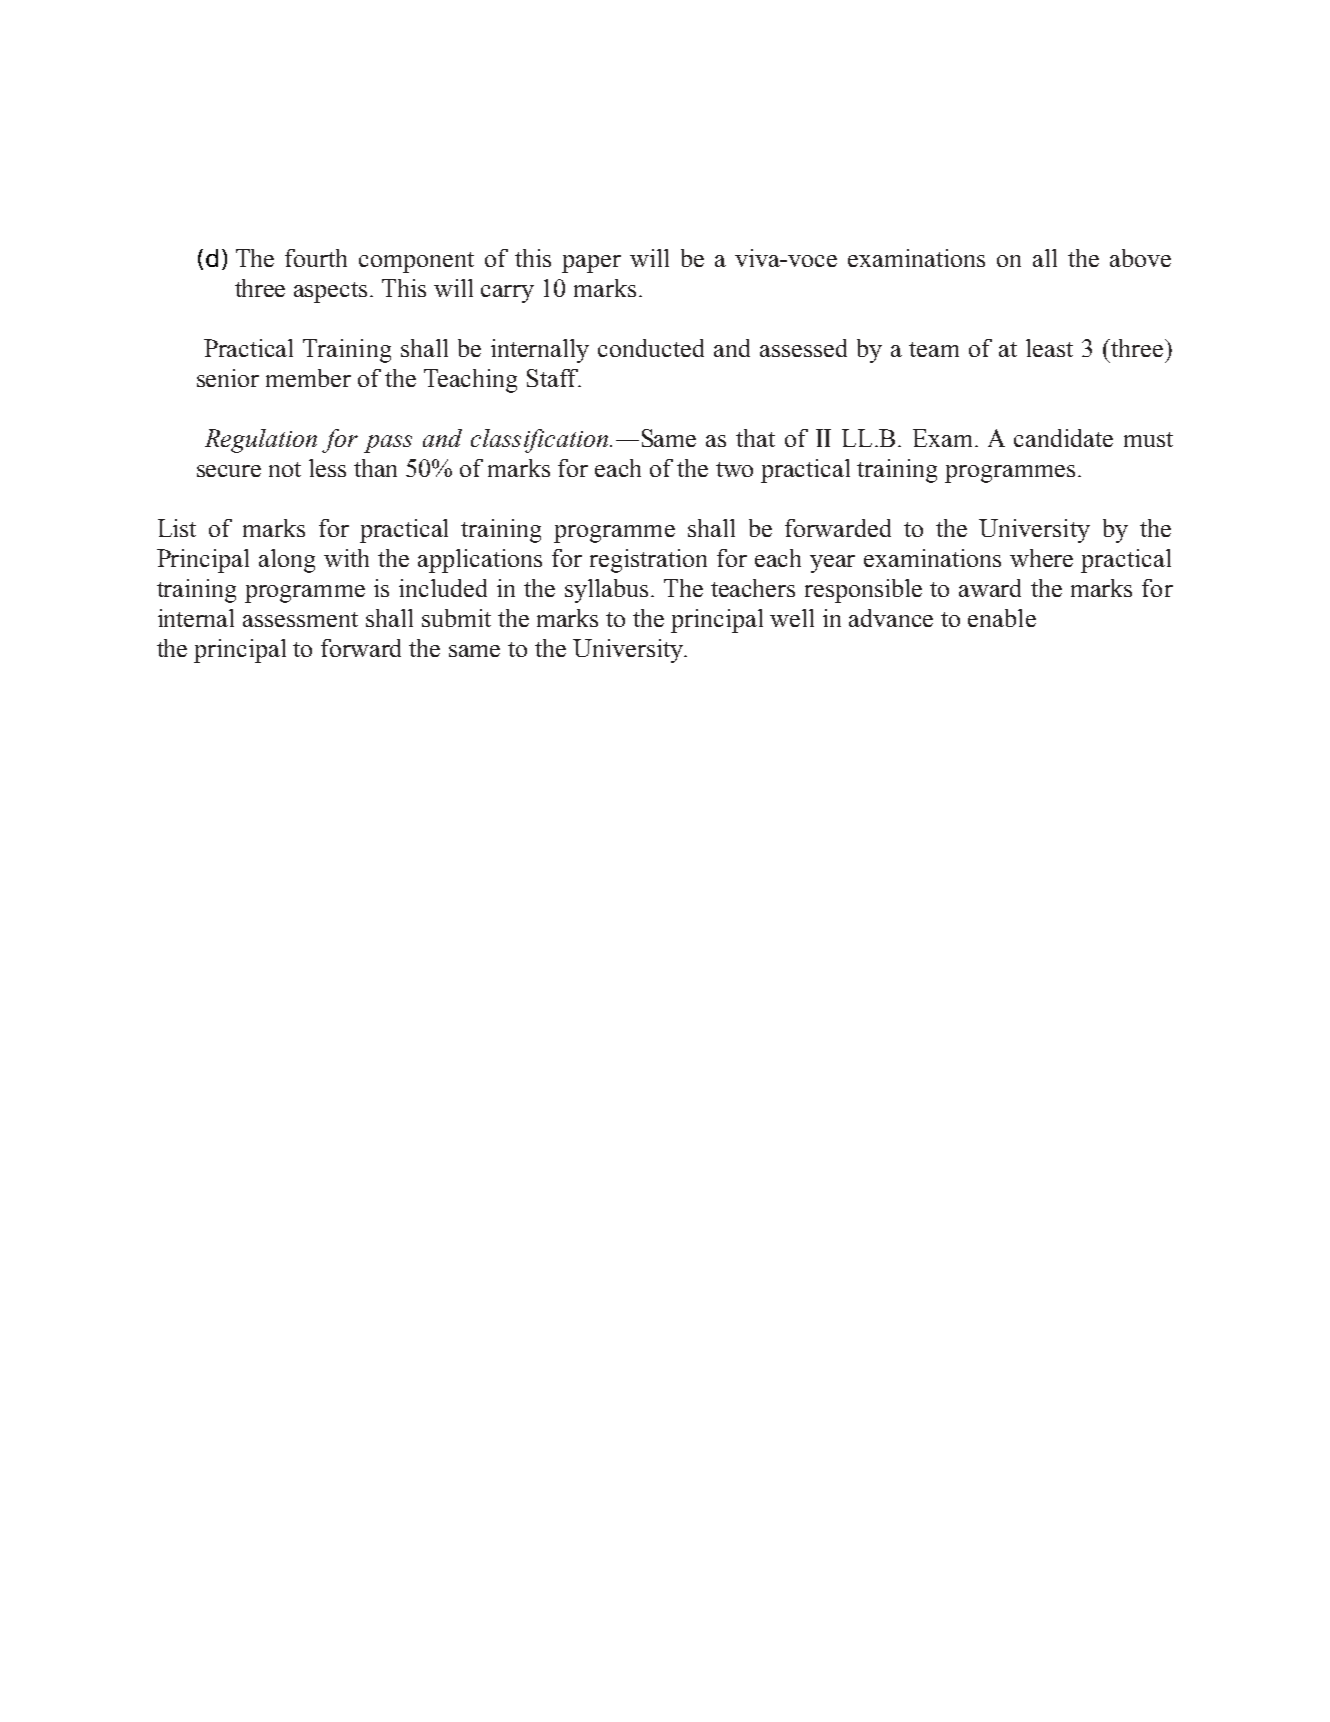 This image has width=1330, height=1722. I want to click on candidate, so click(1063, 438).
